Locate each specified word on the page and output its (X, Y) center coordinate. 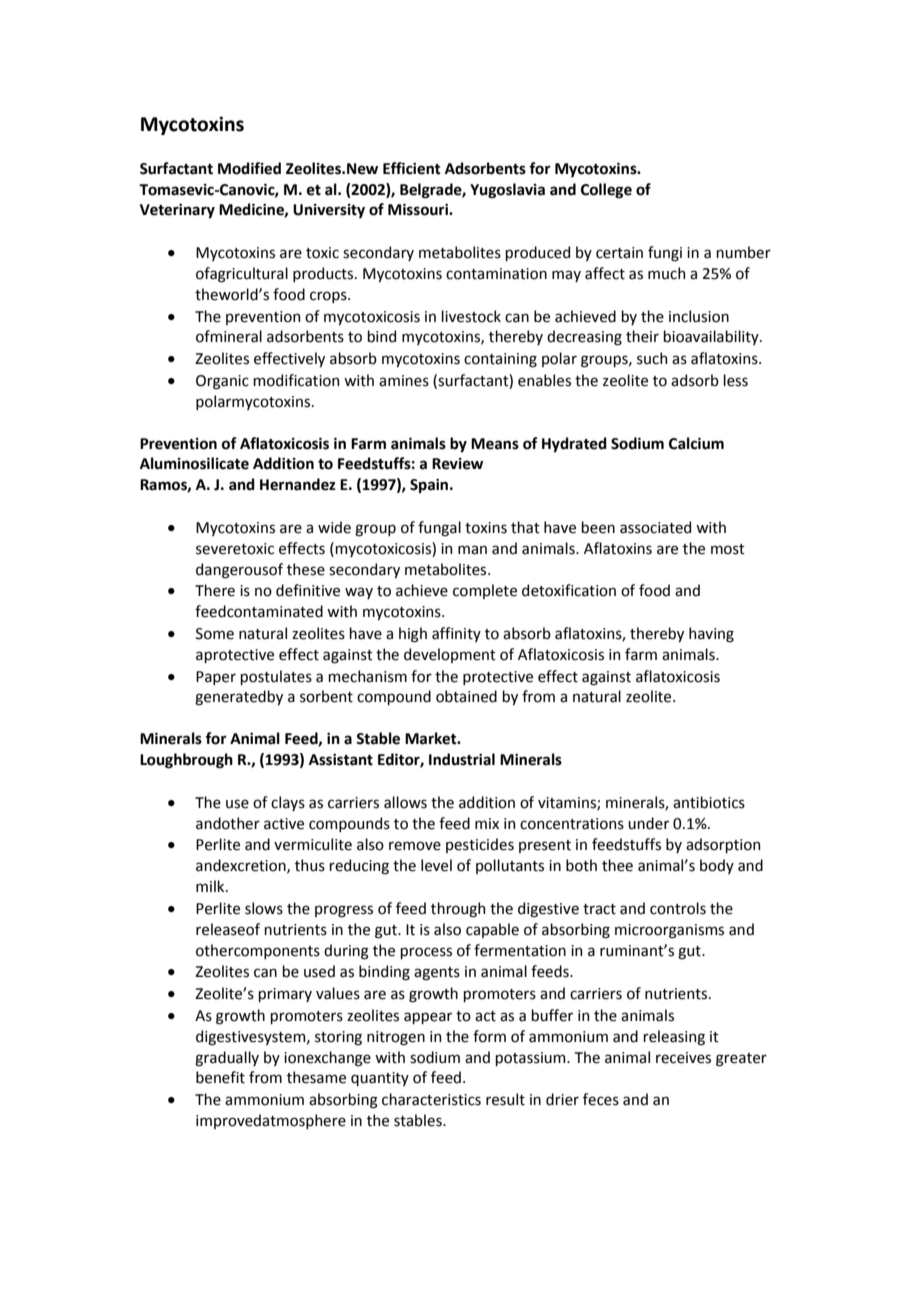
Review (457, 464)
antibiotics (709, 802)
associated (655, 527)
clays (288, 803)
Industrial (462, 759)
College (606, 191)
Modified (249, 168)
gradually (227, 1059)
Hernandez (298, 484)
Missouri (419, 210)
